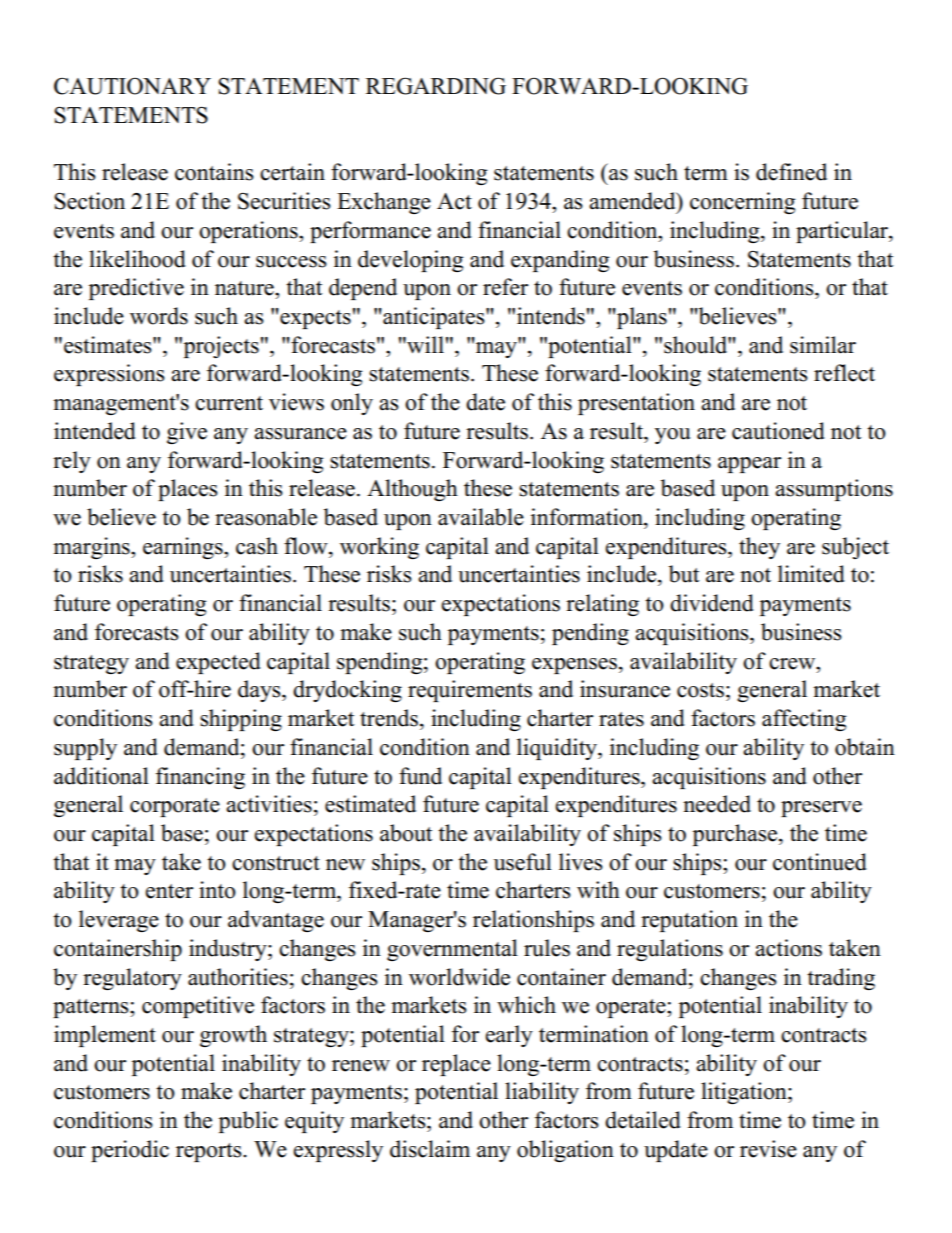 This image has width=952, height=1233. Describe the element at coordinates (430, 1149) in the image. I see `disclaim` at that location.
